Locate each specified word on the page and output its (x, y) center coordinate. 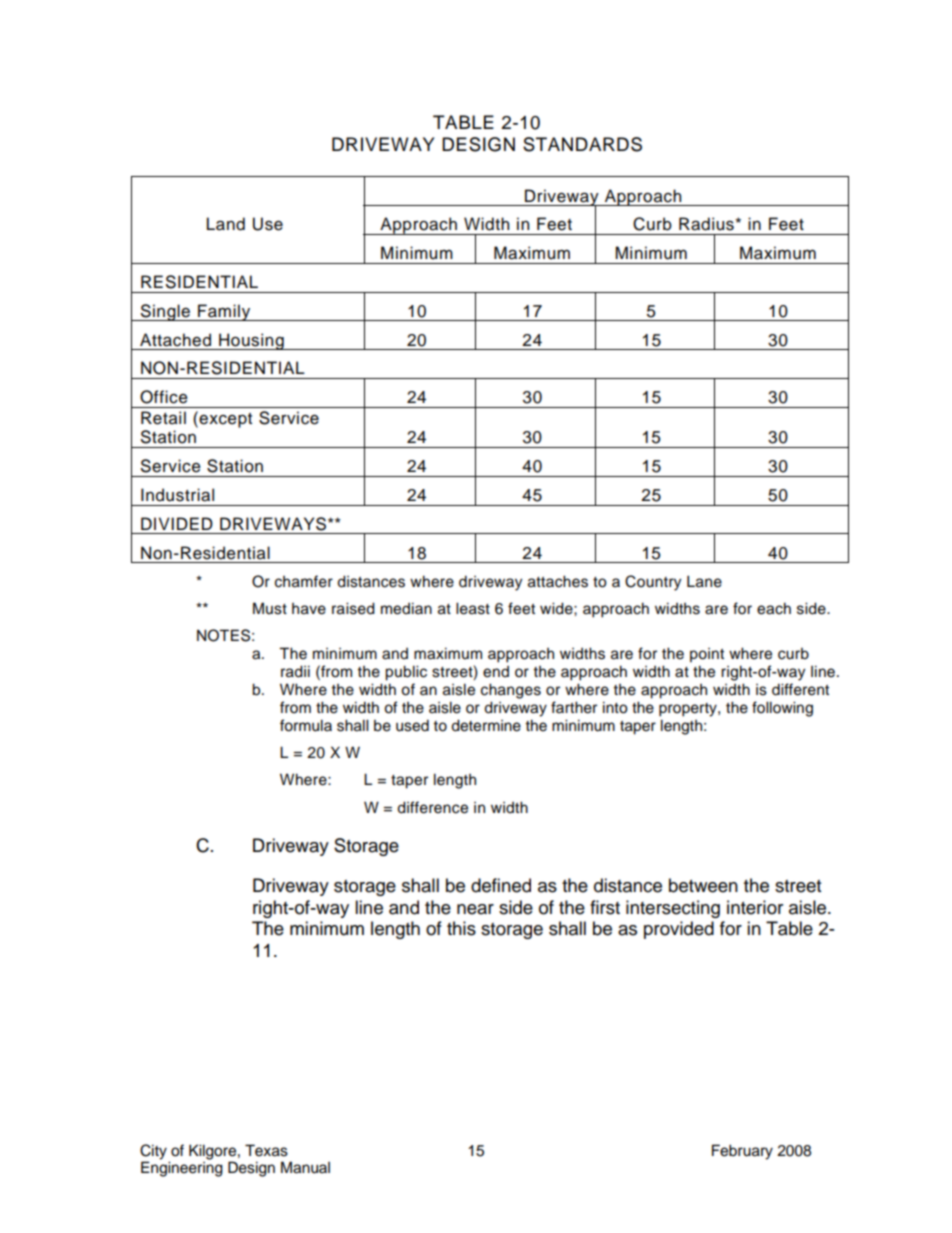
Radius (707, 224)
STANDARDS (582, 144)
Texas (266, 1150)
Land (226, 224)
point (707, 655)
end (496, 672)
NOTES (223, 635)
